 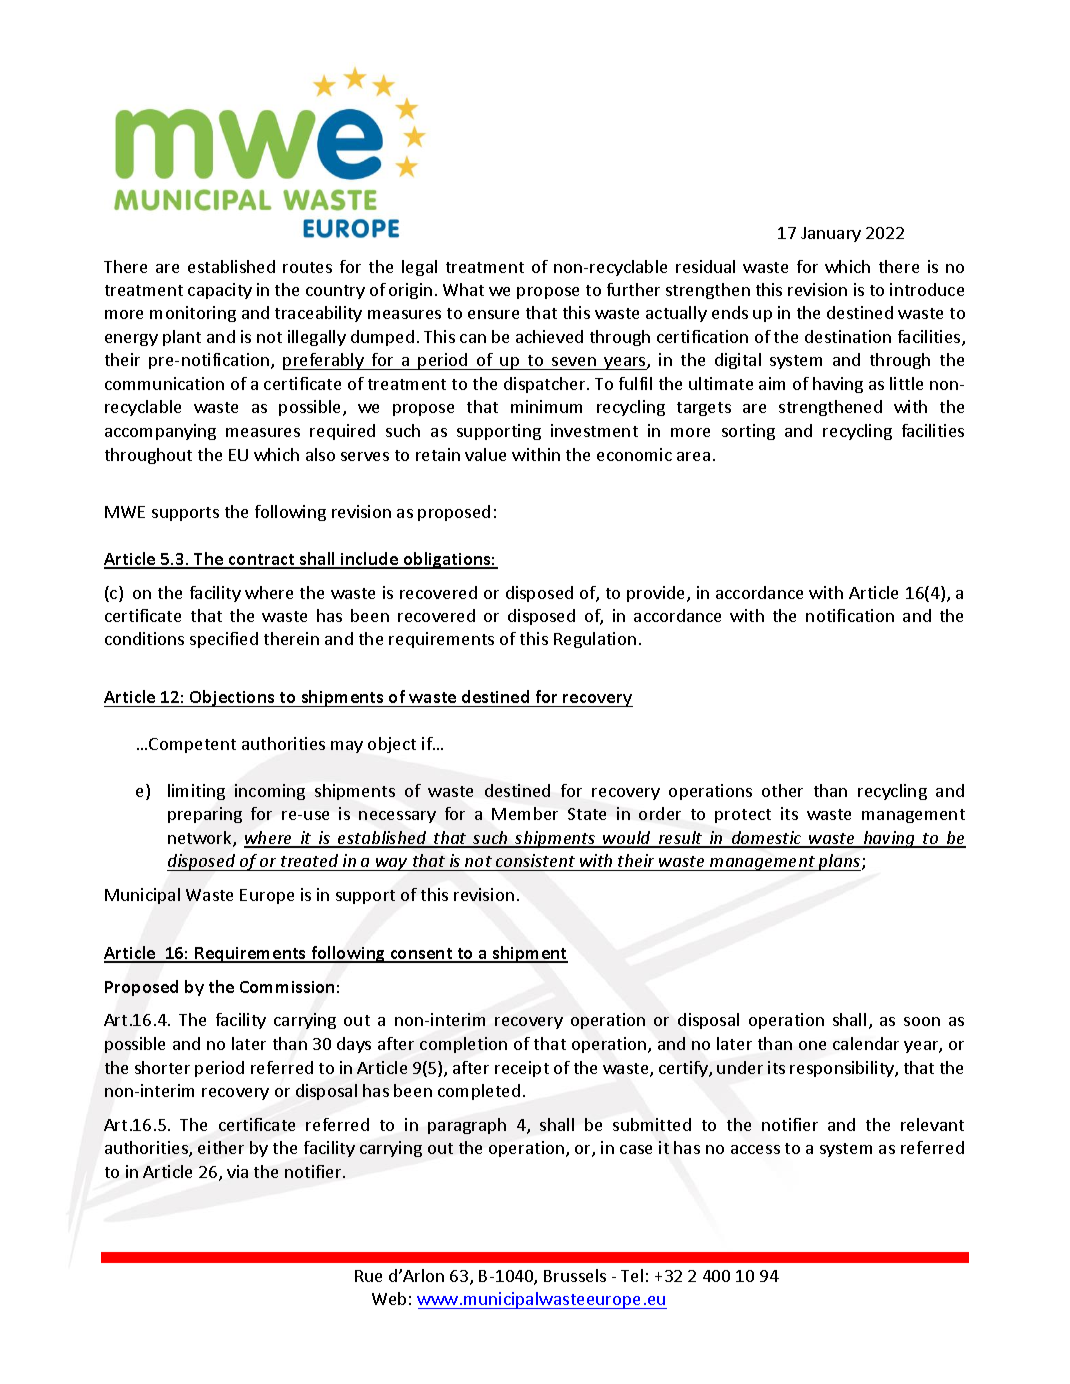 I want to click on sorting, so click(x=748, y=432).
